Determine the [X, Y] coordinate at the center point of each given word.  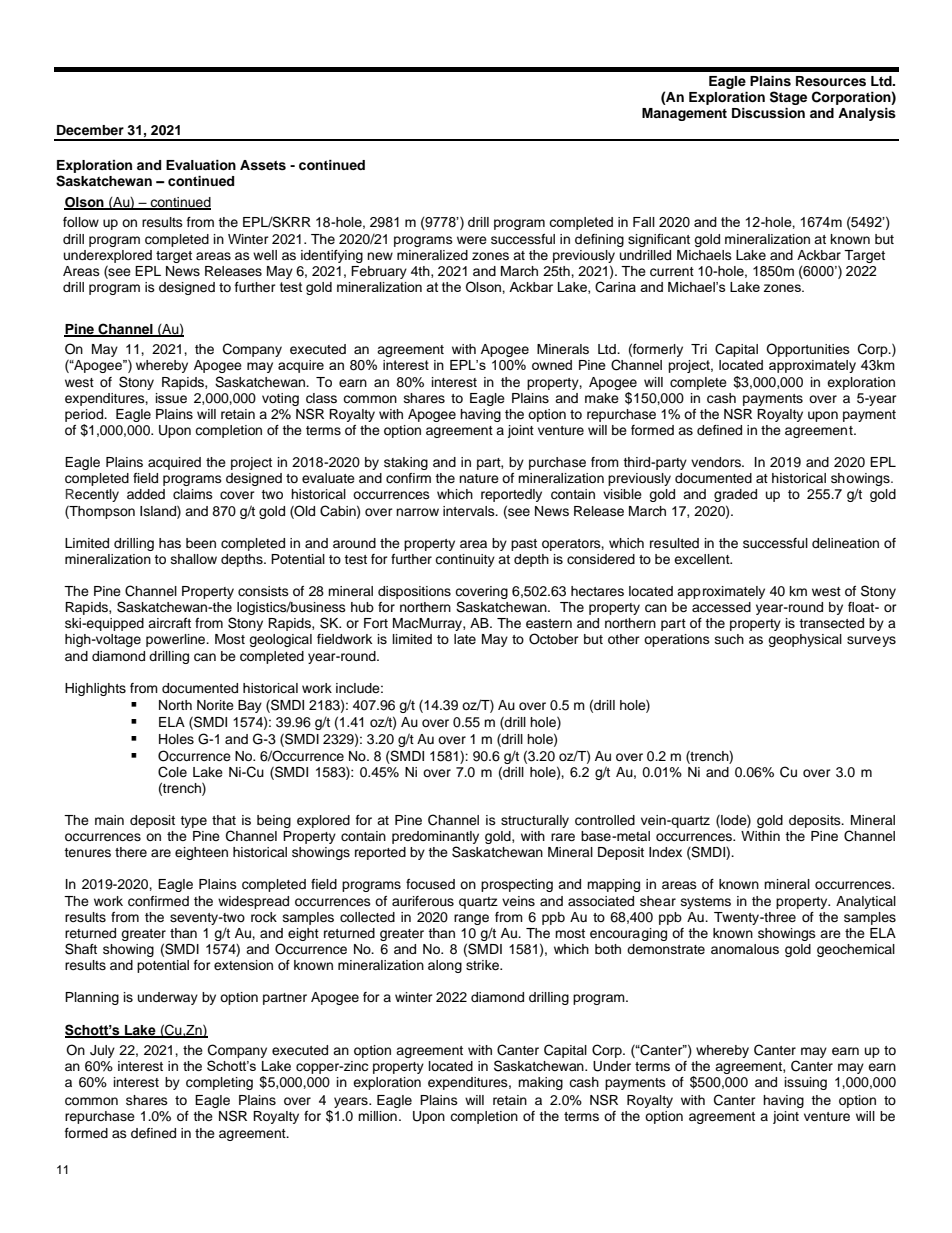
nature [479, 478]
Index [665, 852]
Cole [172, 772]
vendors [717, 462]
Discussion [768, 113]
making [540, 1083]
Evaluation [201, 165]
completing [219, 1083]
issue [171, 398]
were [472, 240]
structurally [535, 821]
